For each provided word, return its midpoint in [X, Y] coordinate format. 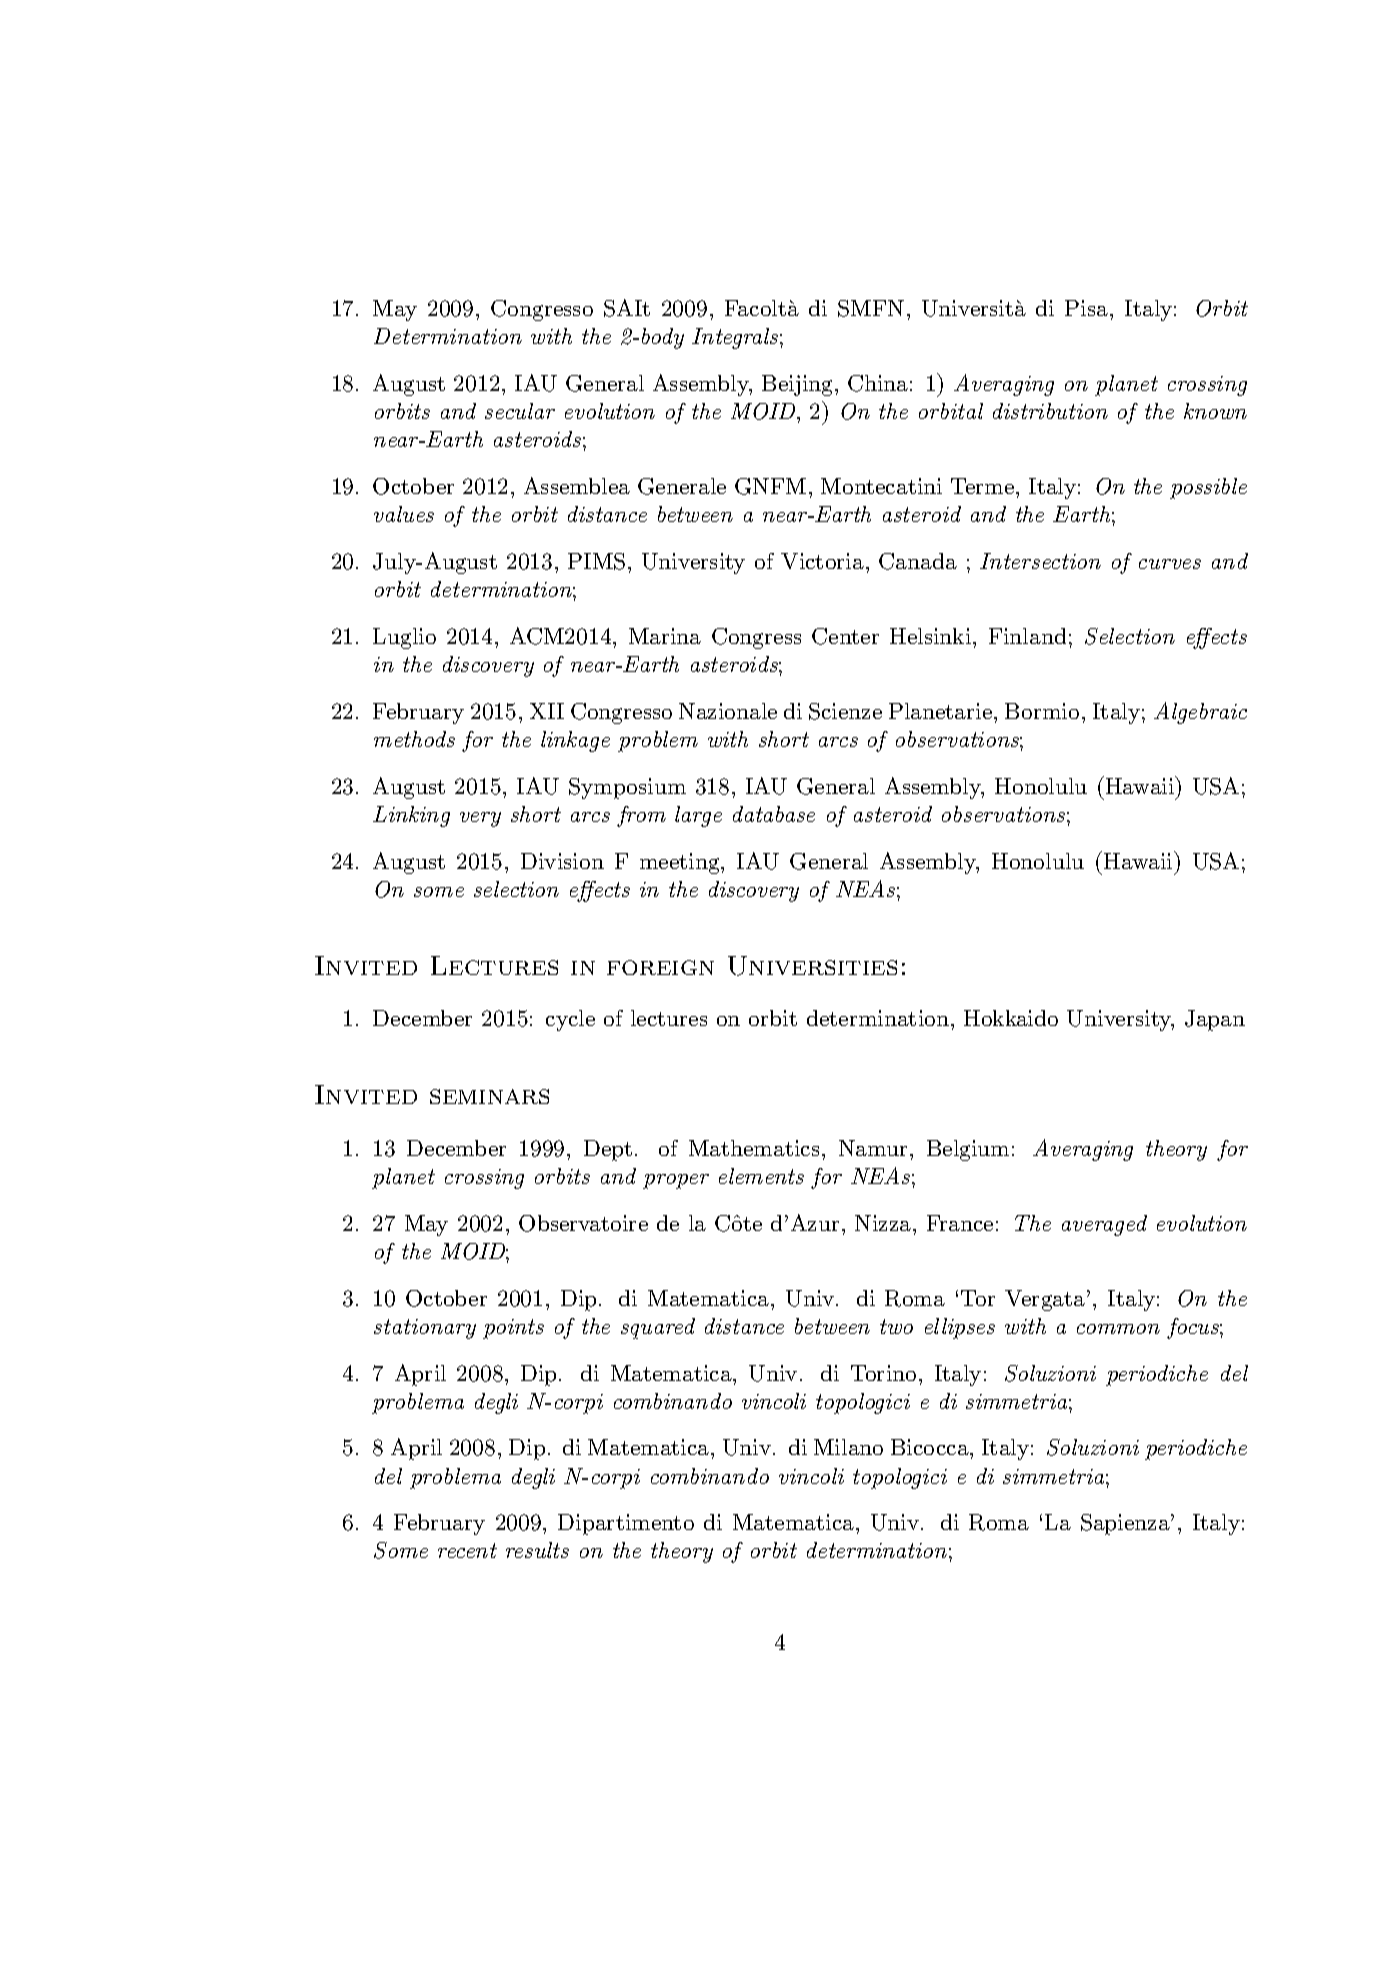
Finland [1027, 636]
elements [761, 1176]
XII [547, 711]
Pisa [1086, 308]
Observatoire [583, 1223]
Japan [1215, 1020]
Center [845, 636]
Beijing [797, 385]
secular [520, 411]
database [774, 814]
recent [467, 1550]
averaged [1104, 1225]
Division [562, 861]
